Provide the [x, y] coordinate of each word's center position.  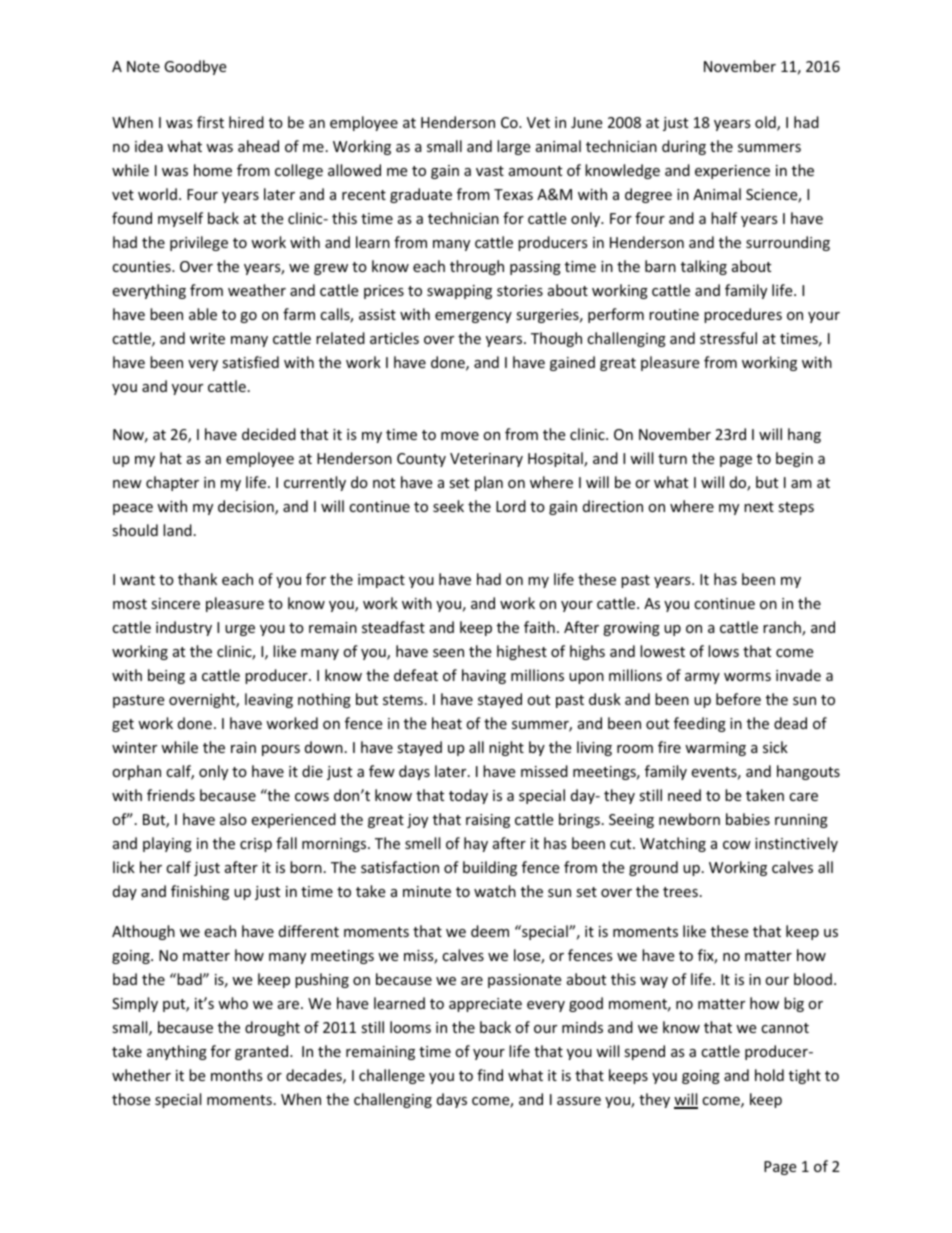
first [210, 122]
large [513, 147]
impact [381, 581]
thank [197, 579]
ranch [783, 628]
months [237, 1075]
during [684, 147]
